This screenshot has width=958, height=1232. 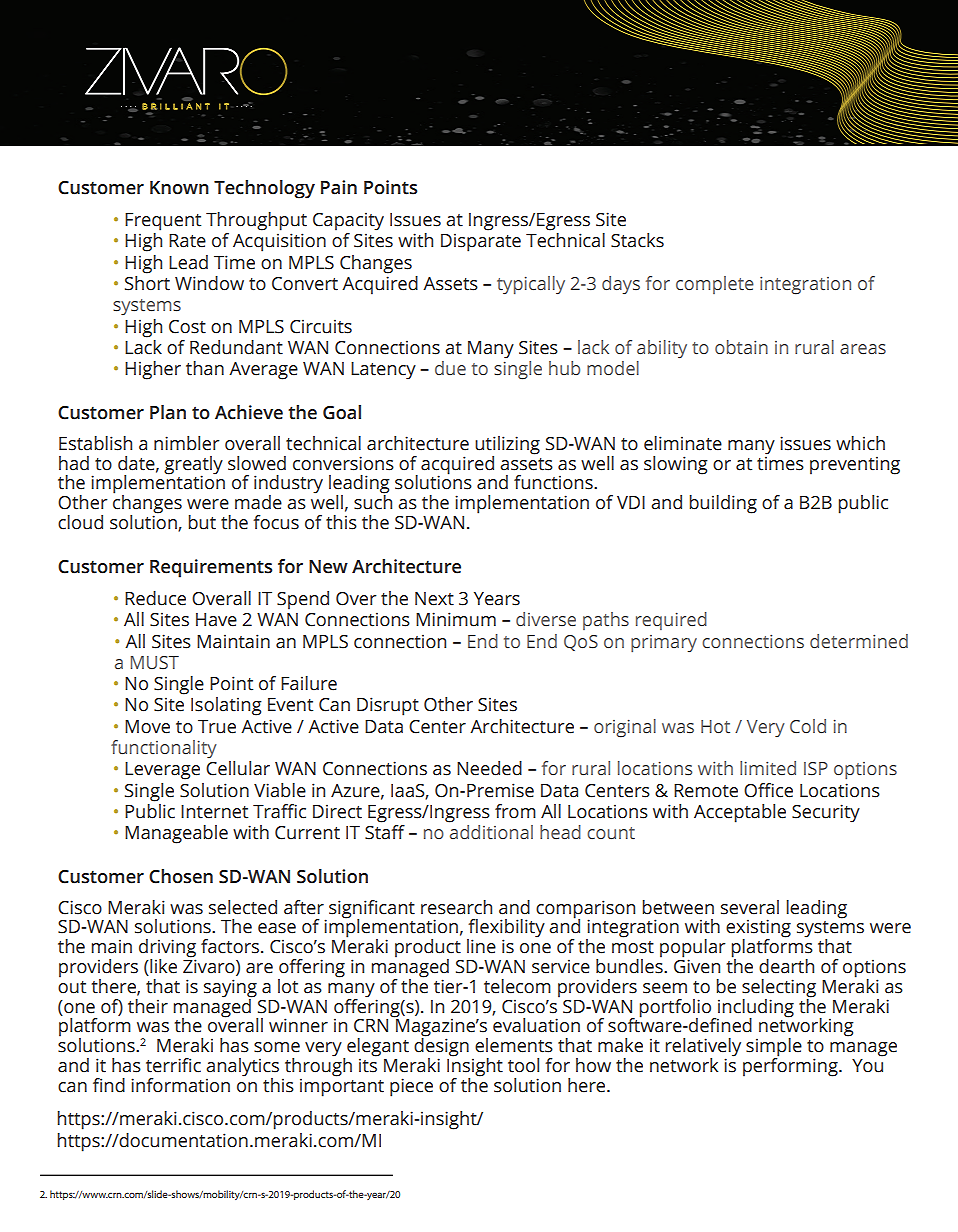 I want to click on design, so click(x=441, y=1047).
